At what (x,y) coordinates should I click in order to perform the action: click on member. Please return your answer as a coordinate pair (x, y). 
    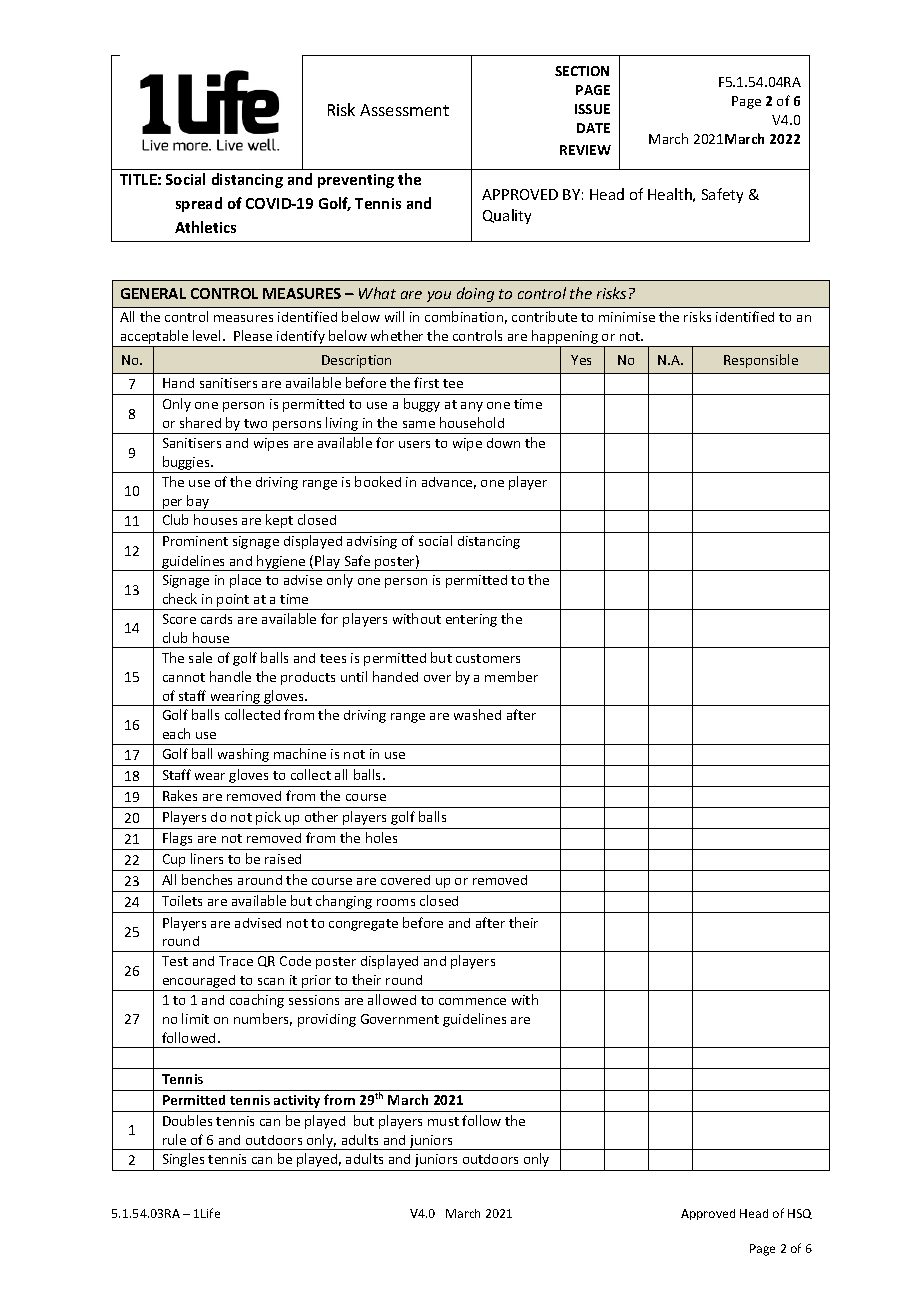
    Looking at the image, I should click on (511, 676).
